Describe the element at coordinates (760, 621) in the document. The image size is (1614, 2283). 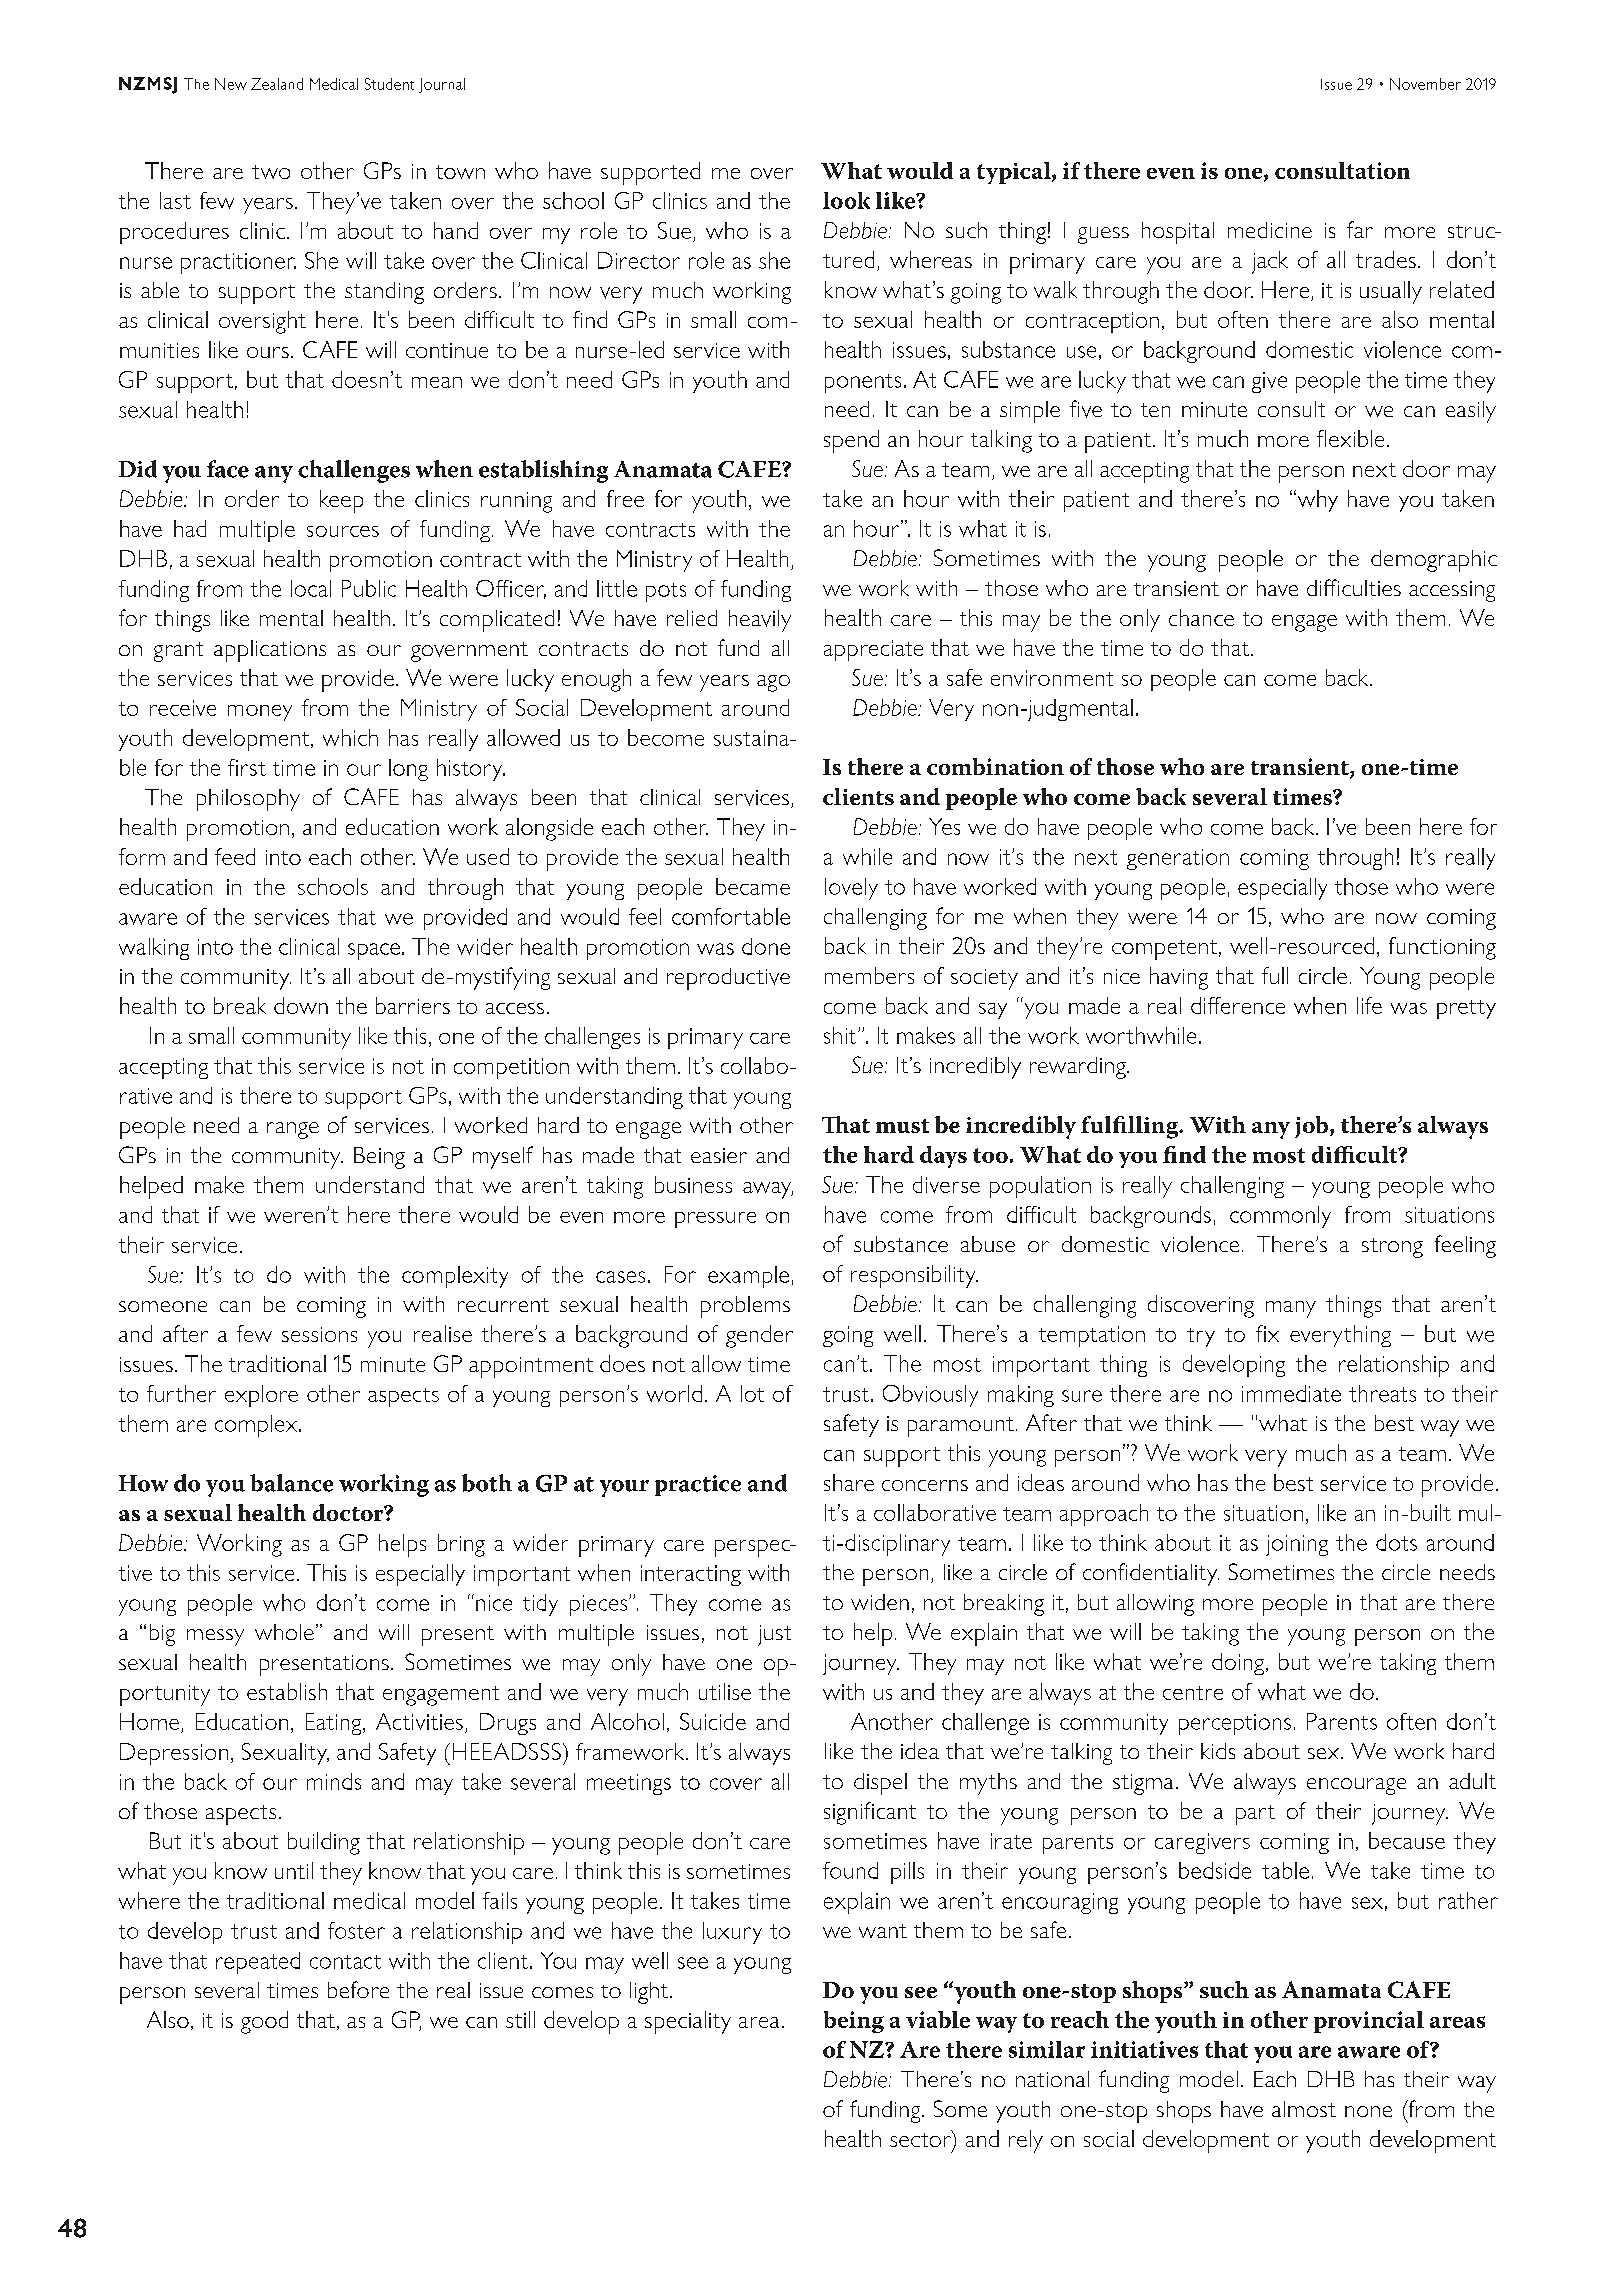
I see `heavily` at that location.
